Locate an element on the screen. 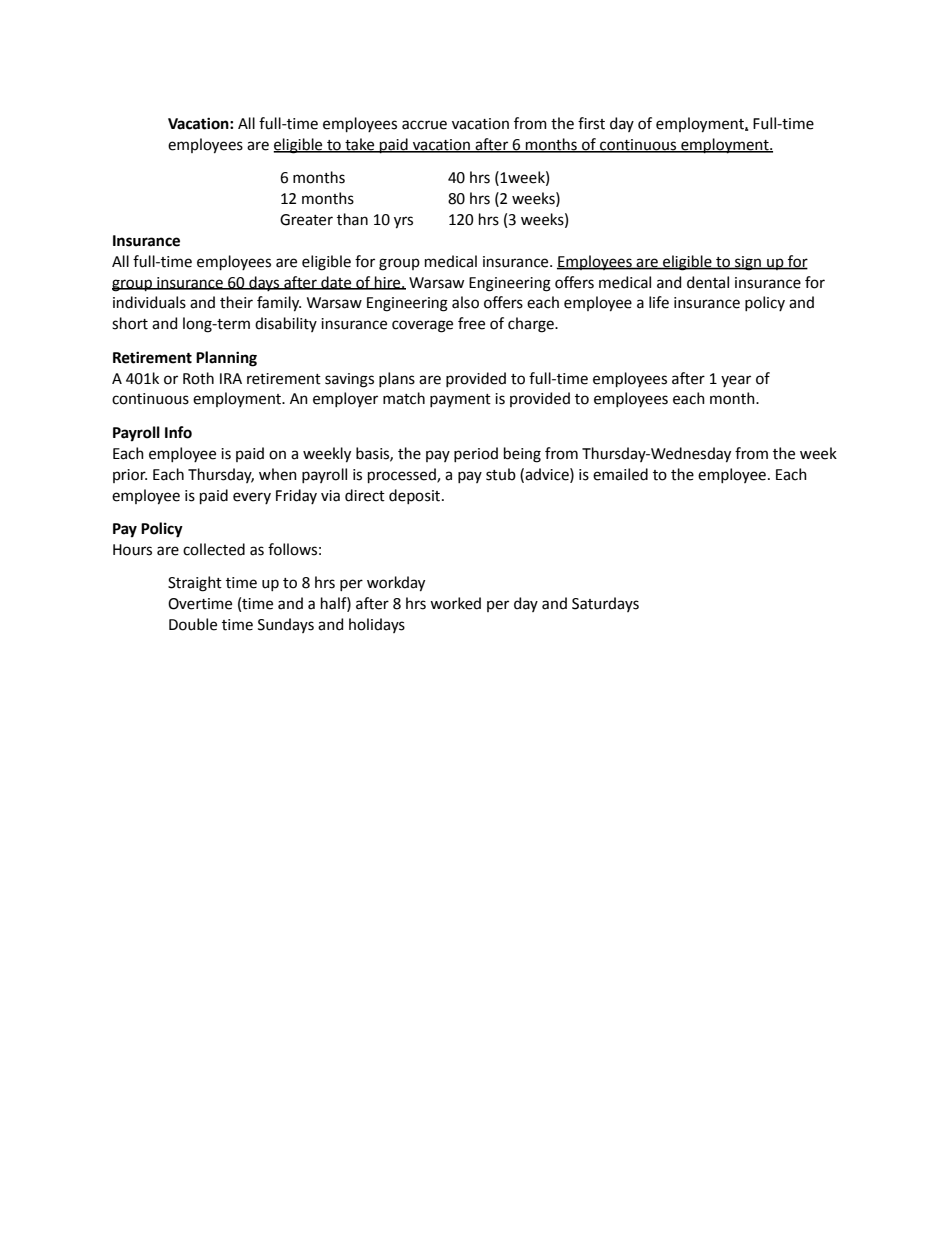 This screenshot has height=1233, width=952. worked is located at coordinates (455, 603).
